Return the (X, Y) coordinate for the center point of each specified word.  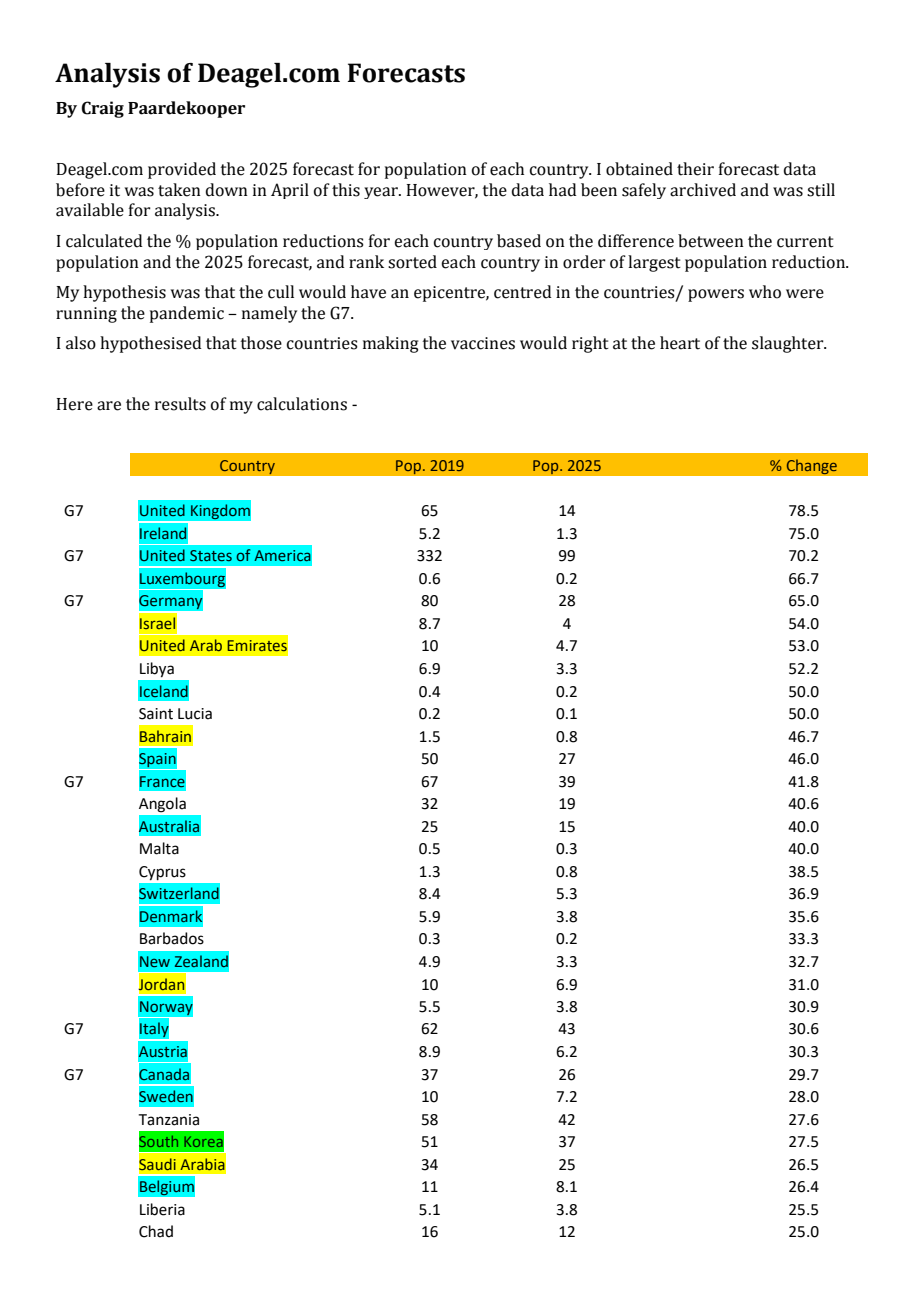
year (382, 193)
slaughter (789, 344)
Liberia (162, 1209)
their (695, 169)
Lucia (195, 714)
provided (182, 170)
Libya (157, 669)
